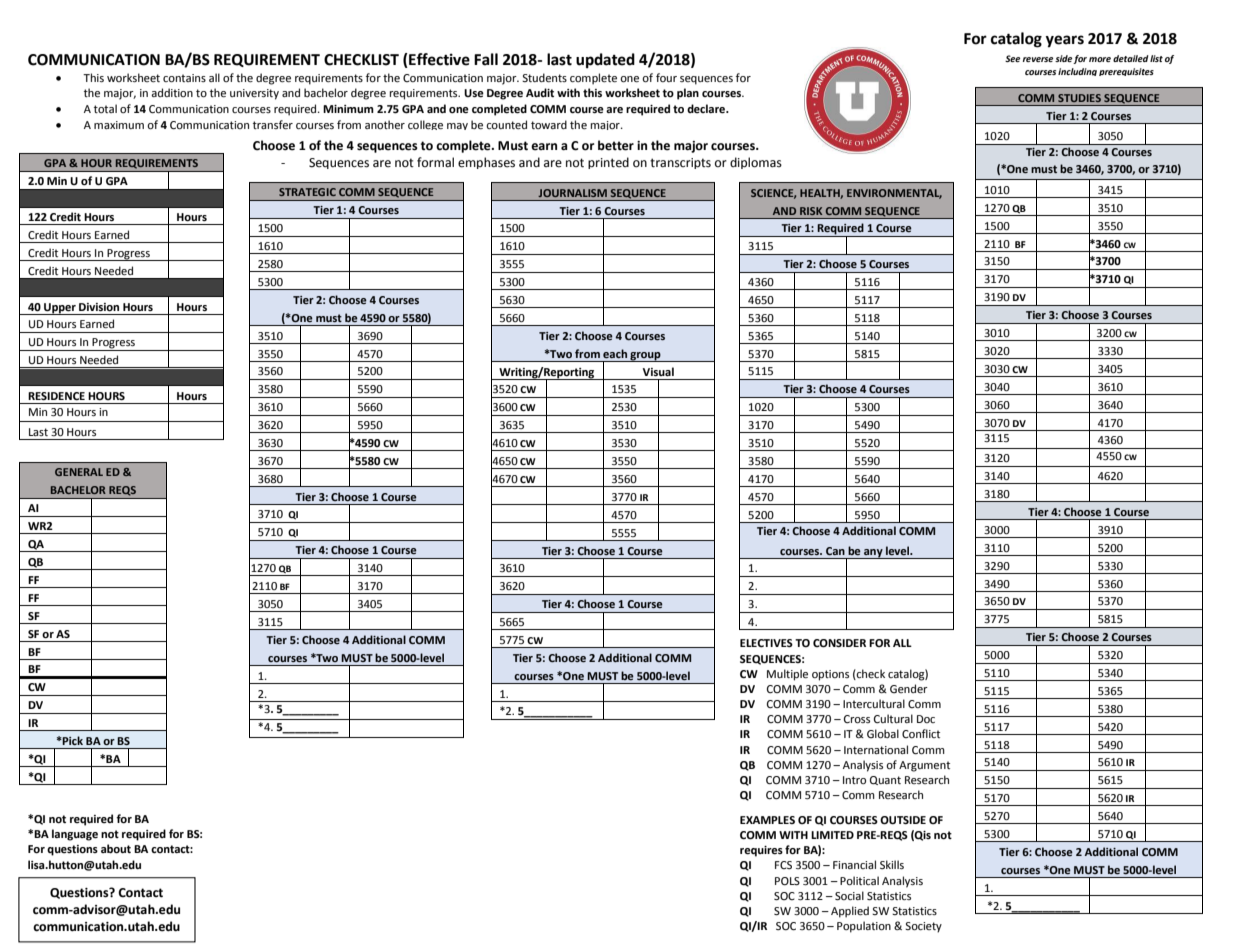 The width and height of the image is (1233, 952). Describe the element at coordinates (1012, 58) in the image. I see `See` at that location.
